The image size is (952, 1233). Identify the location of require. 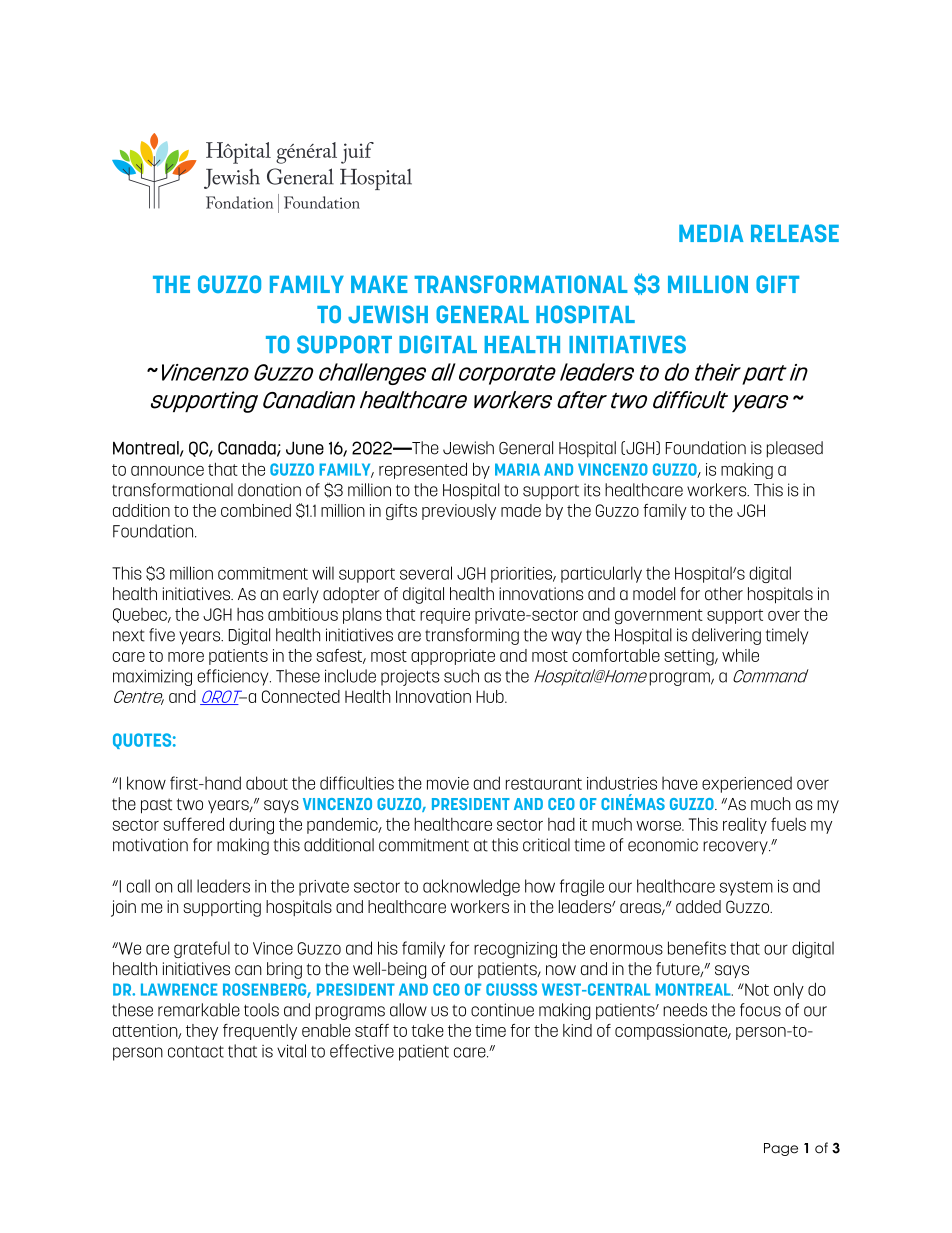
(445, 616).
